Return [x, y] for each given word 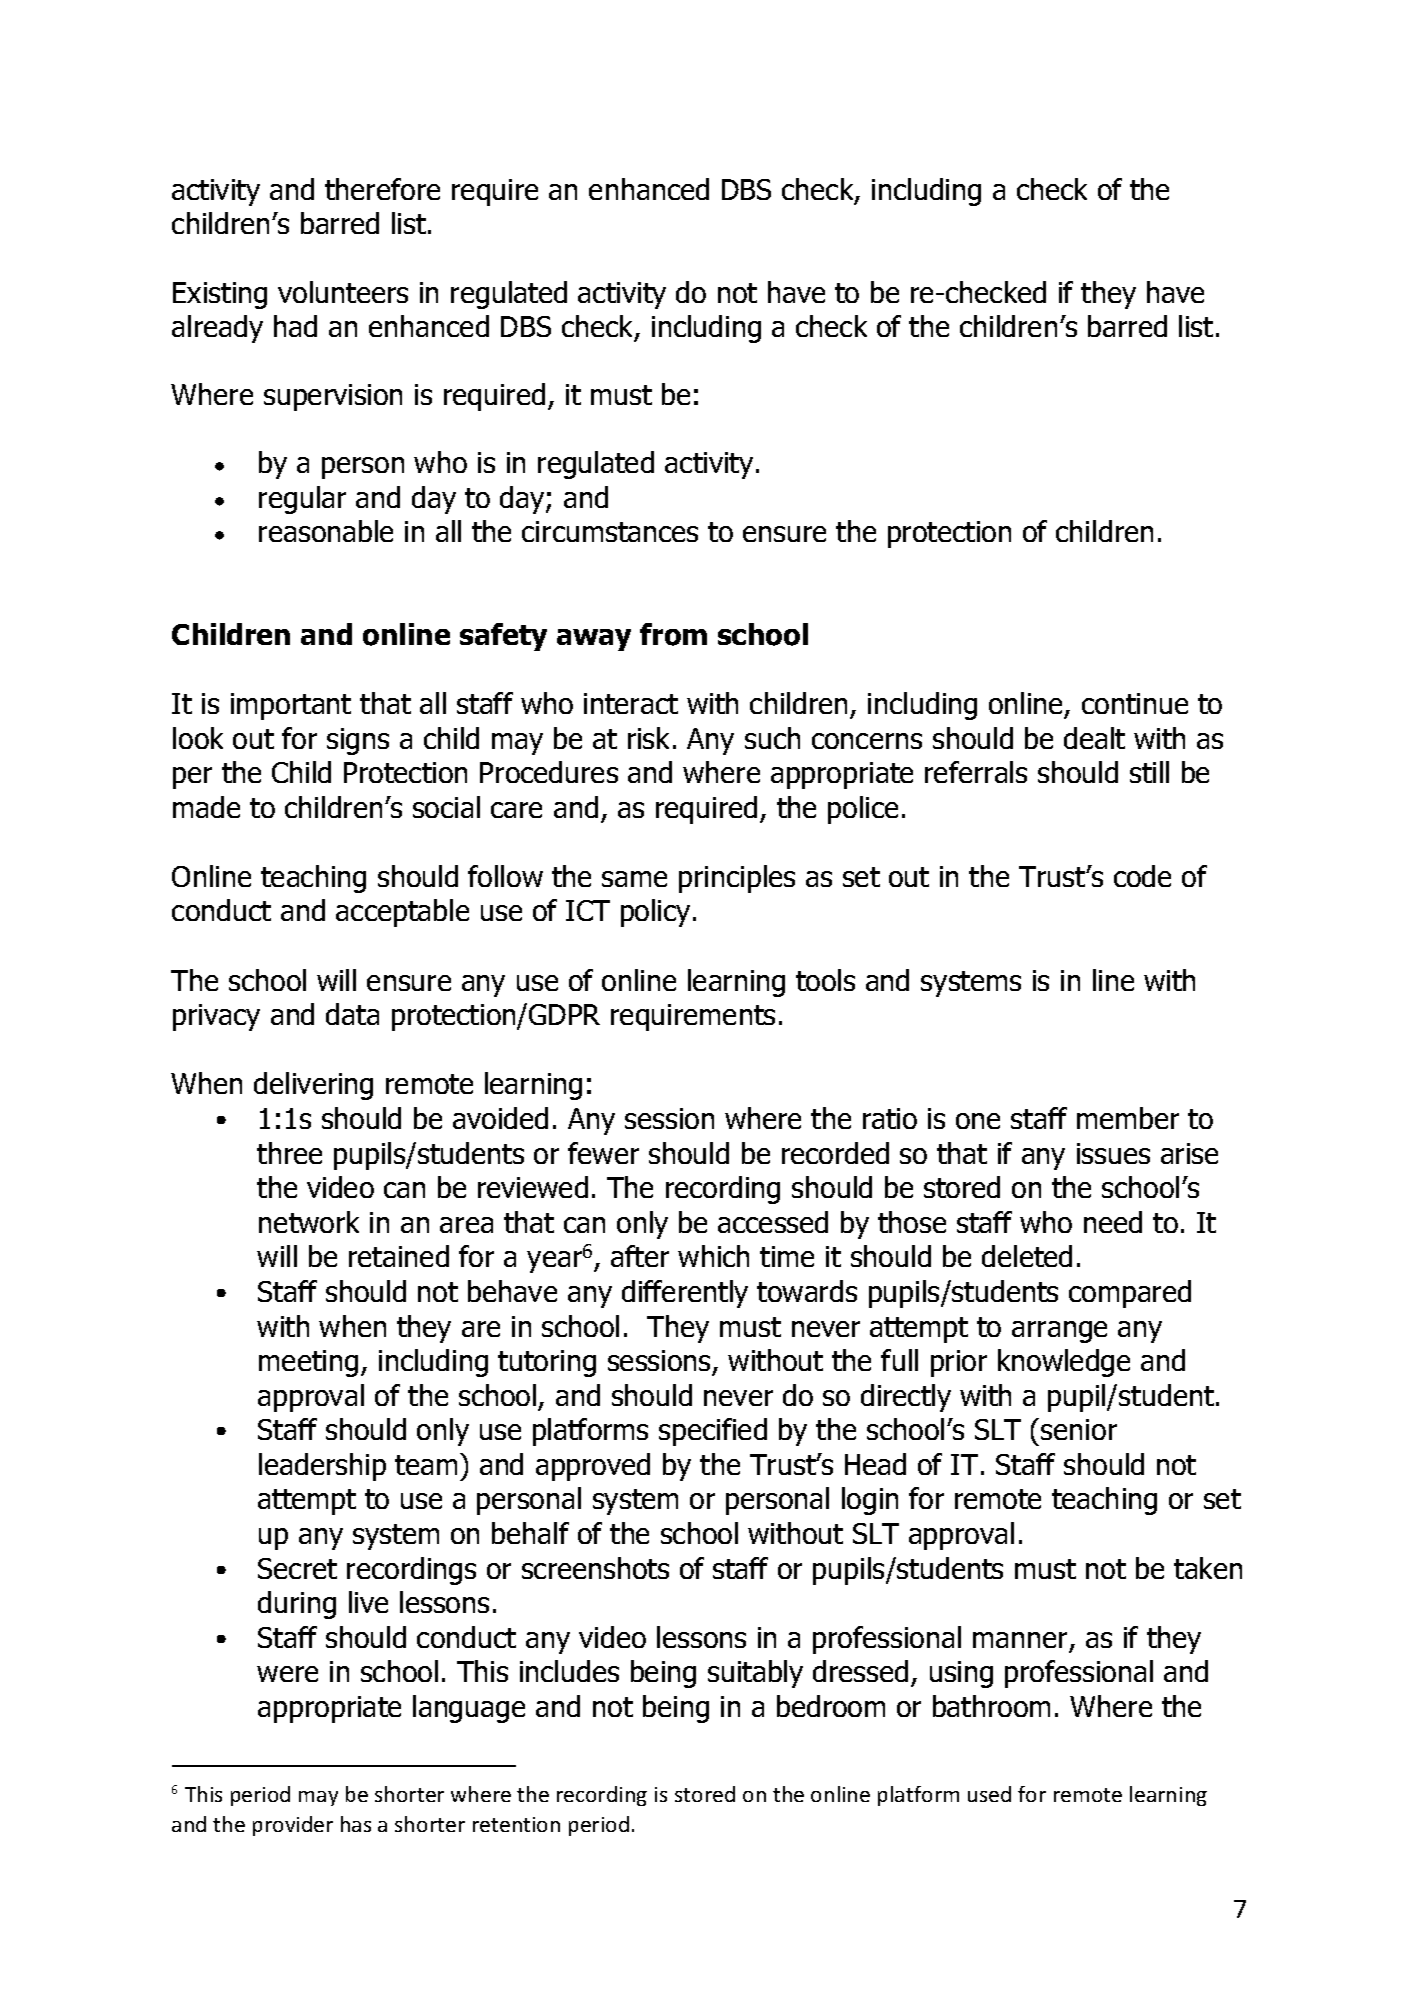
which [713, 1256]
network [309, 1222]
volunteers [343, 292]
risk [648, 738]
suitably [755, 1674]
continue [1135, 703]
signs [358, 741]
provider [293, 1826]
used [989, 1794]
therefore [382, 189]
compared [1130, 1294]
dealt [1094, 738]
